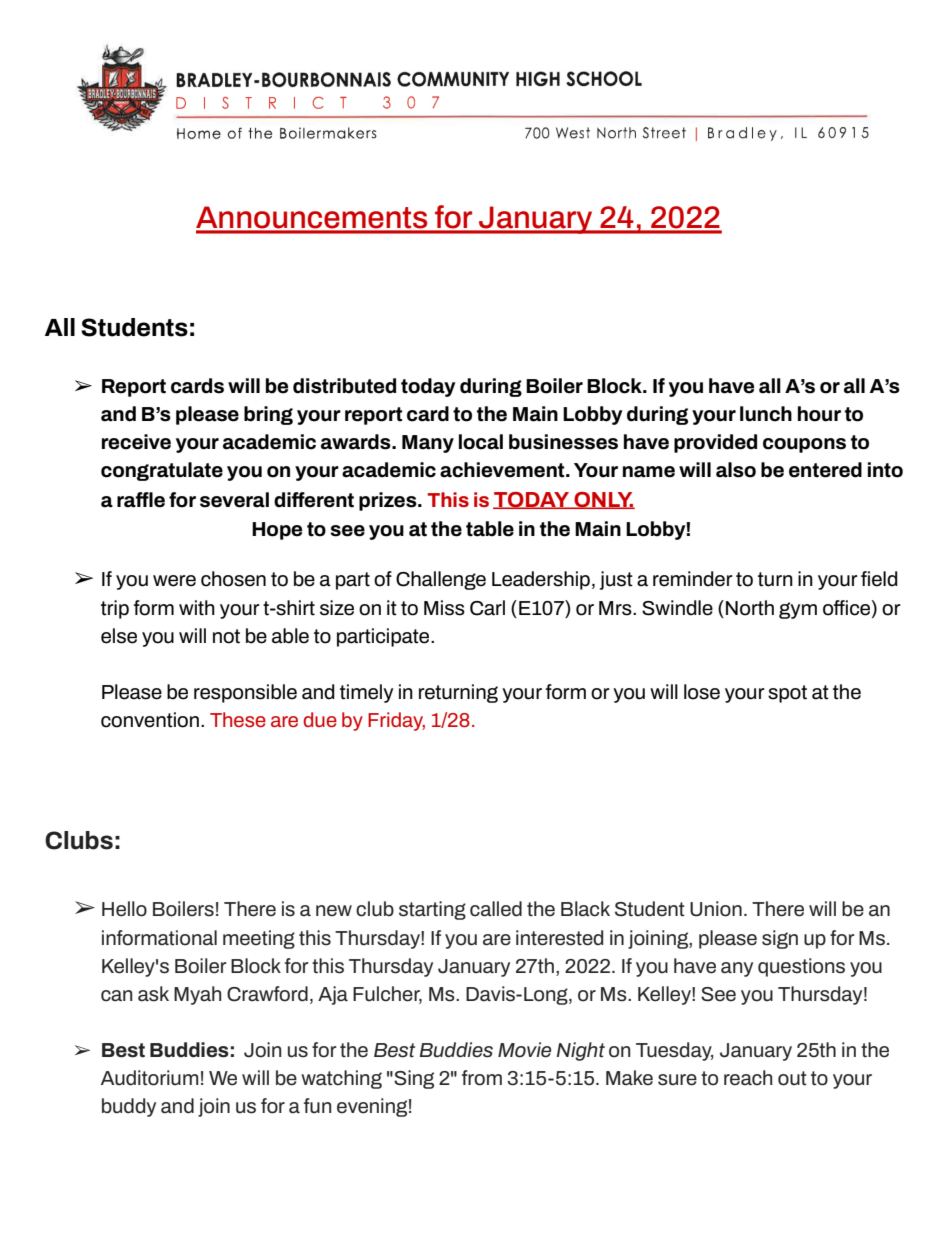 Image resolution: width=952 pixels, height=1233 pixels. Describe the element at coordinates (481, 442) in the page. I see `local` at that location.
